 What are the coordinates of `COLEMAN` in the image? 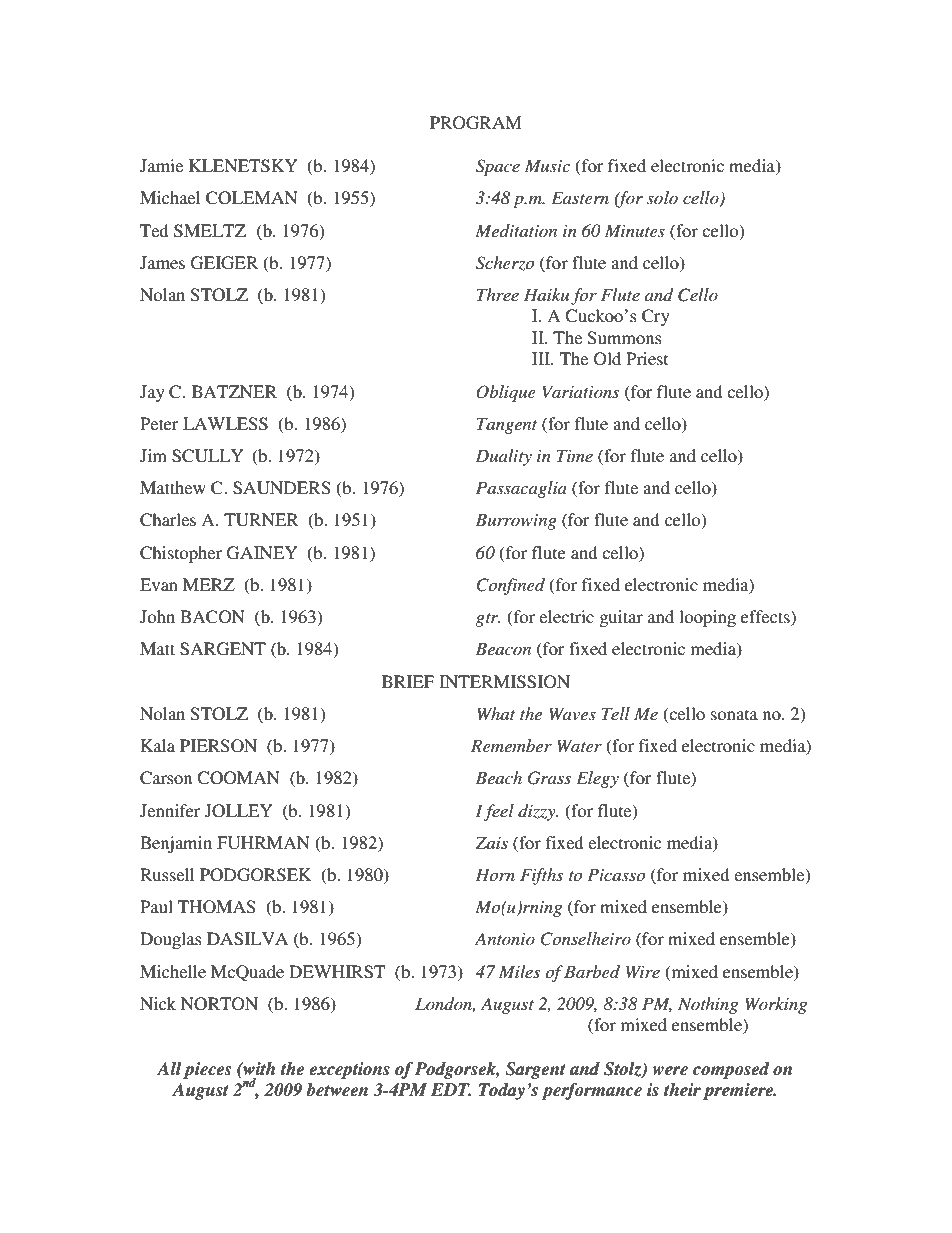 It's located at (252, 198).
